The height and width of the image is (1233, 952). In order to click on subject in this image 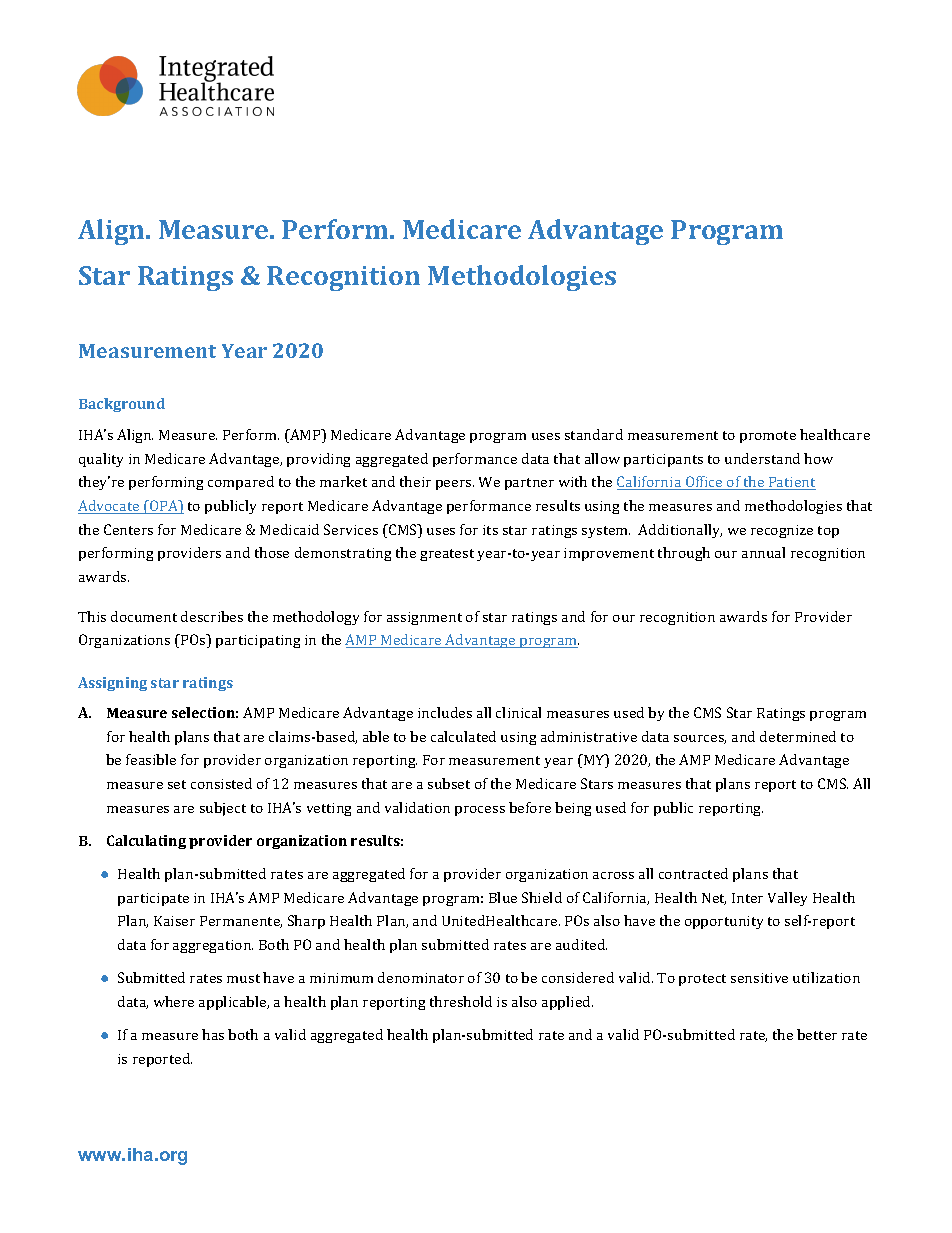, I will do `click(223, 809)`.
